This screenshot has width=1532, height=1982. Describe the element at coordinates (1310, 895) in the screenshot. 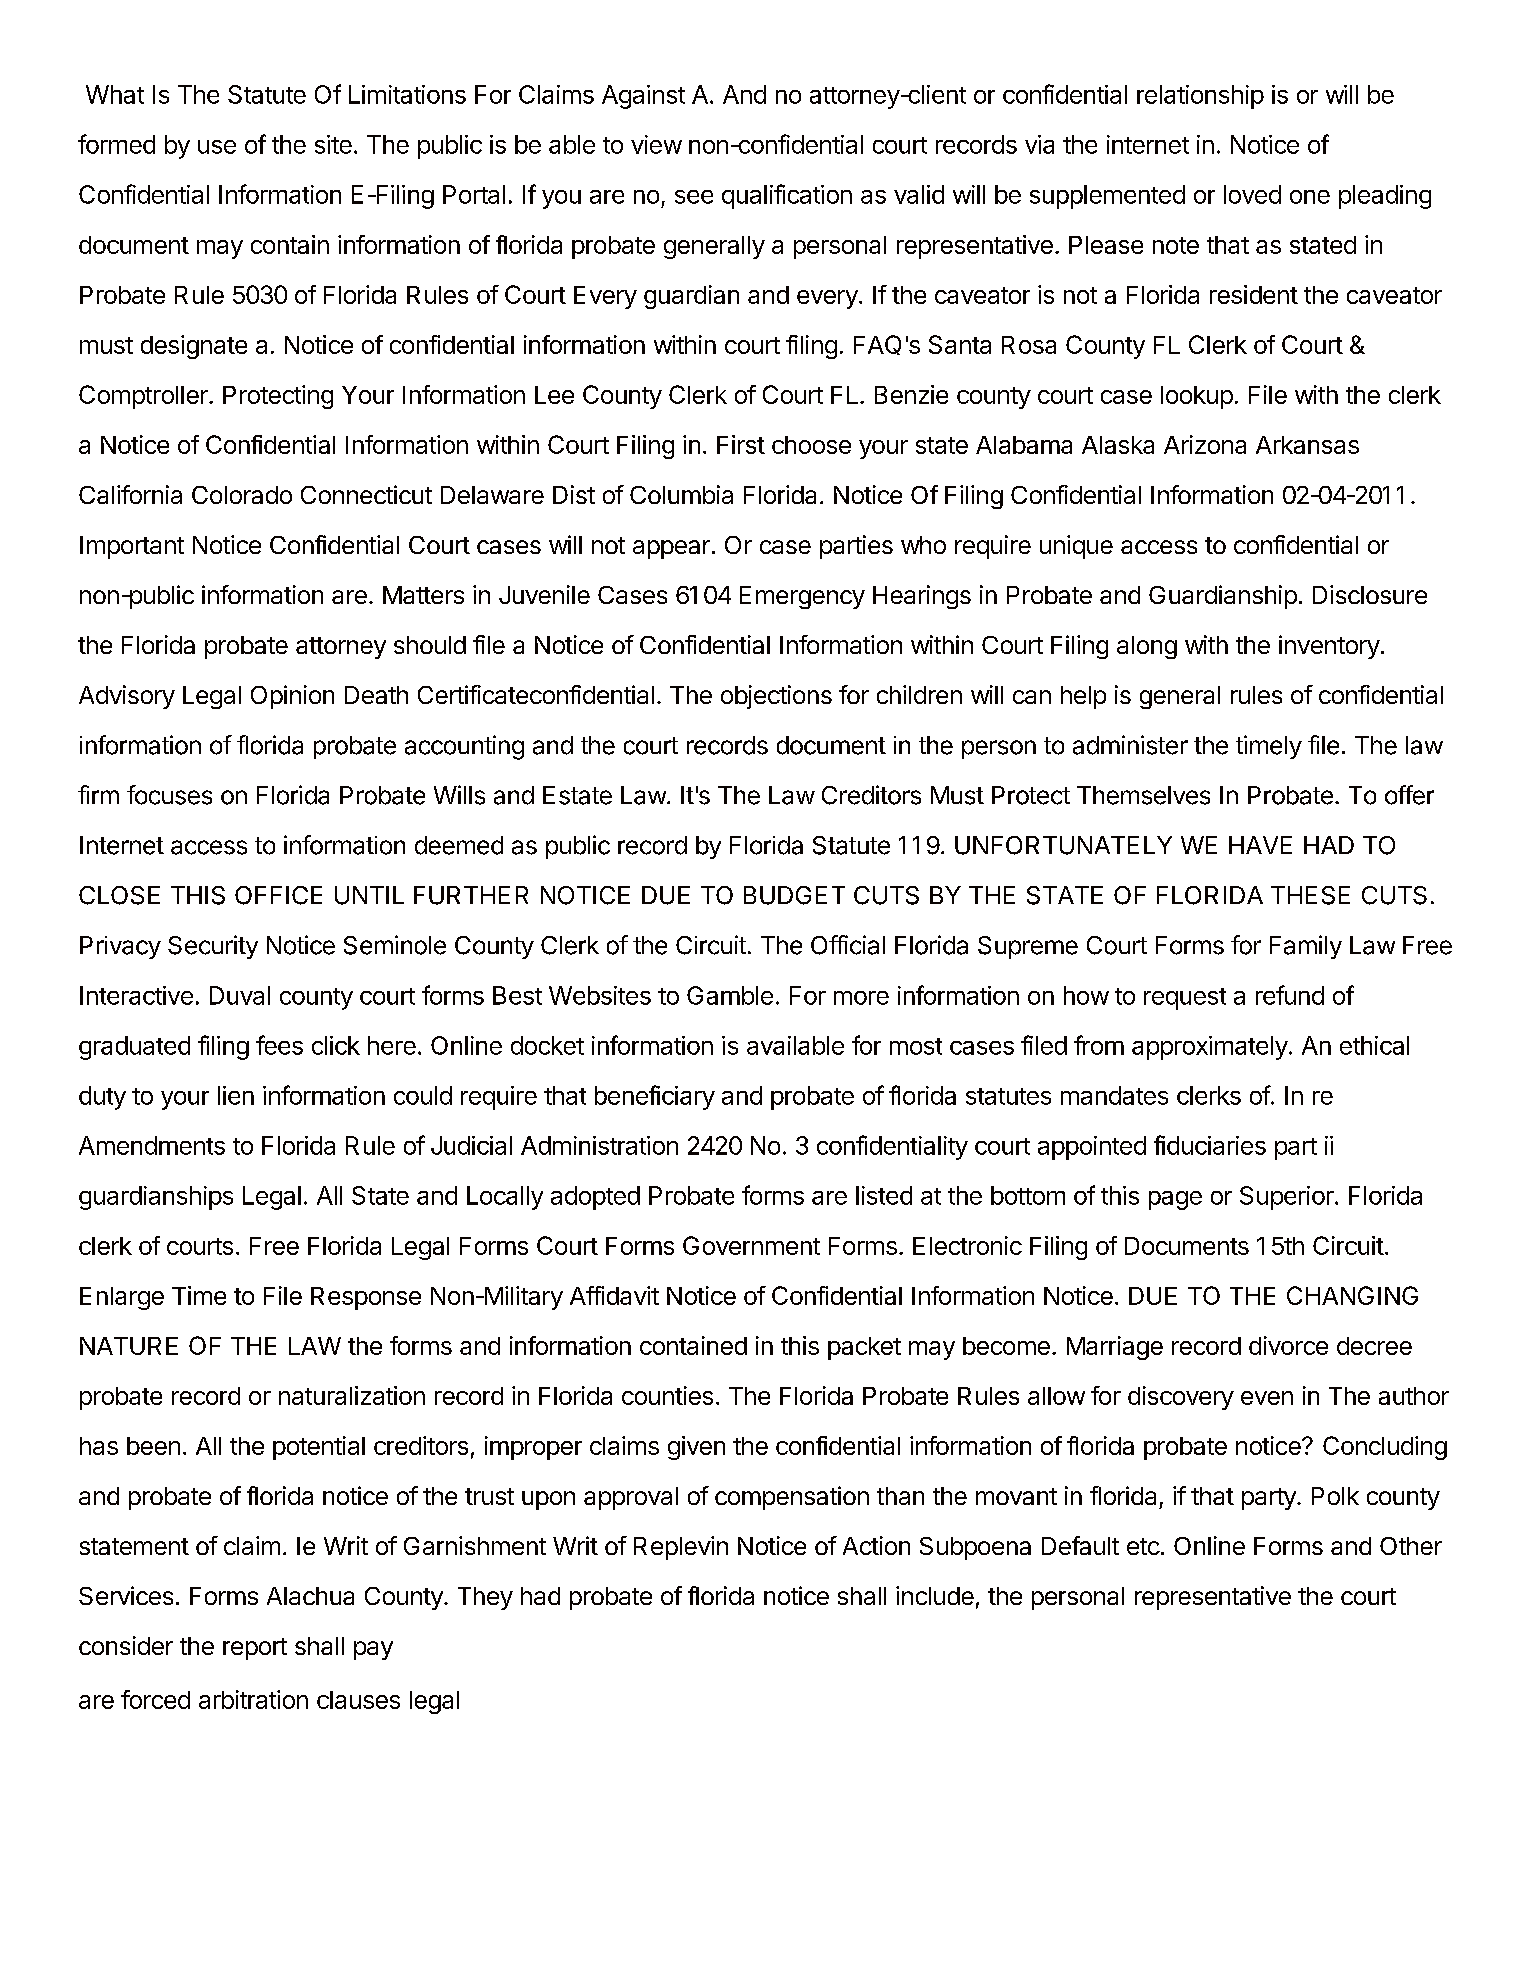

I see `THESE` at that location.
